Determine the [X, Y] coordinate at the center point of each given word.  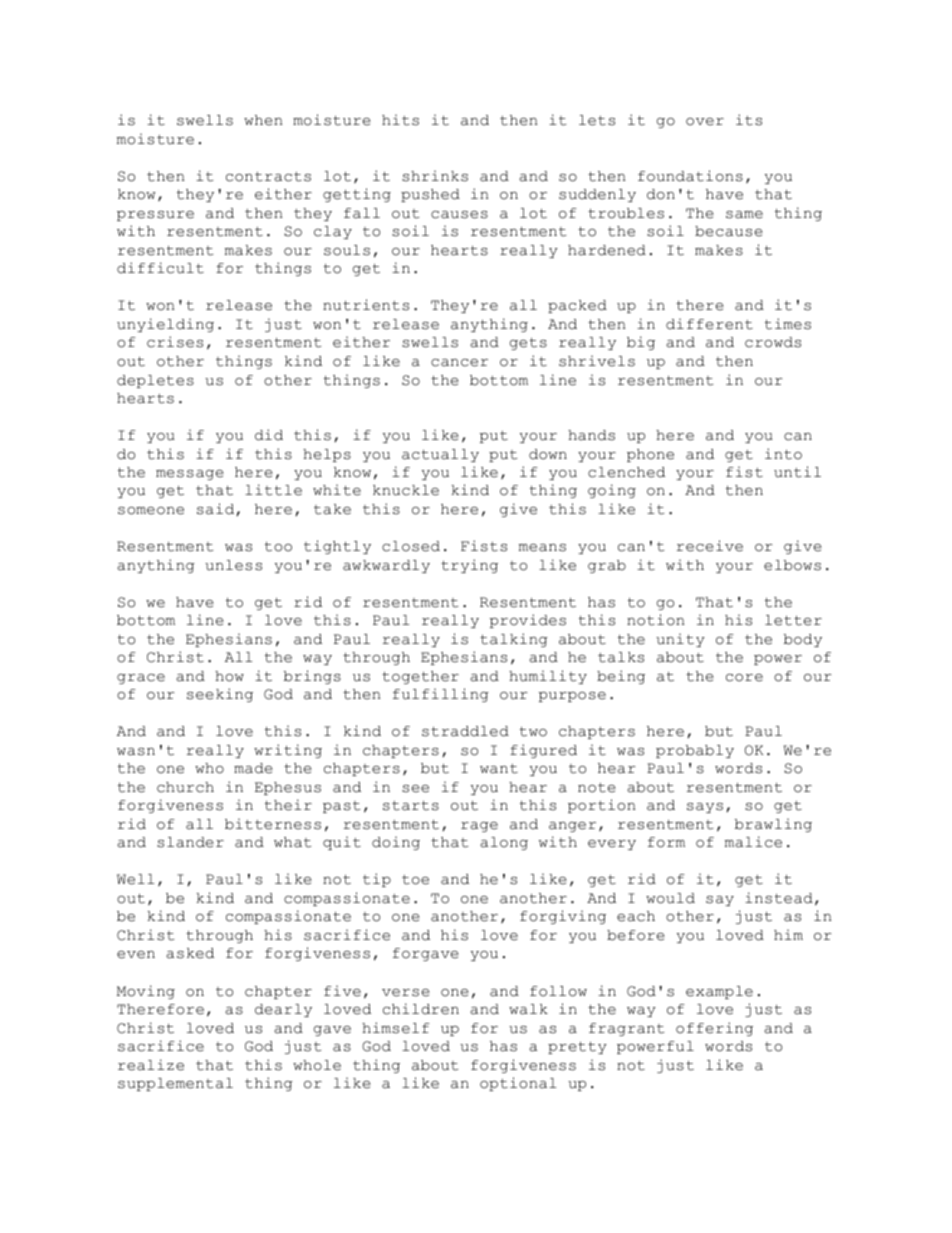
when [263, 120]
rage [479, 827]
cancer [459, 363]
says [705, 808]
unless [233, 565]
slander [190, 842]
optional [518, 1084]
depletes [155, 381]
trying [469, 566]
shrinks [435, 176]
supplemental [175, 1084]
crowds [773, 342]
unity [680, 640]
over [705, 122]
